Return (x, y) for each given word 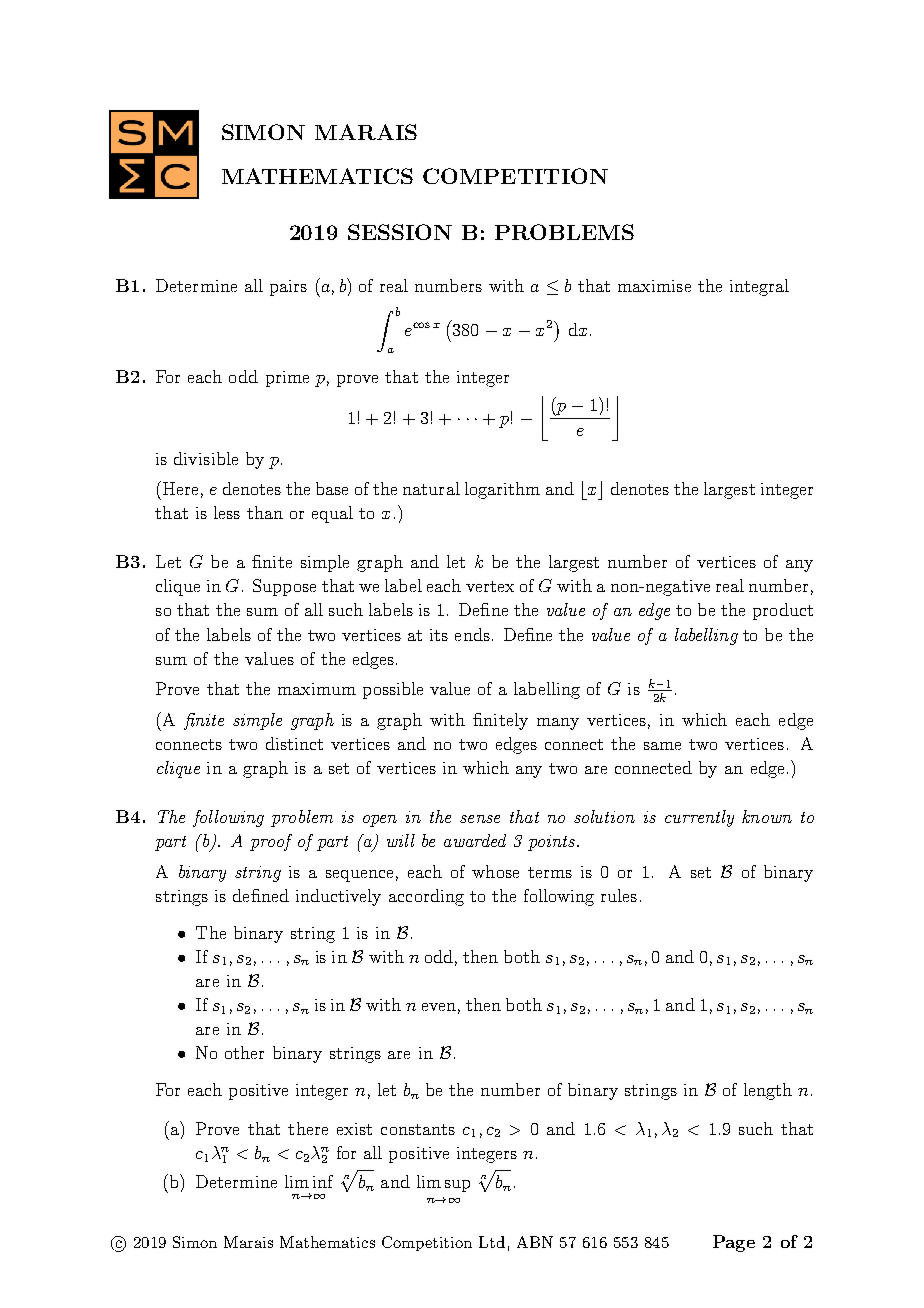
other (244, 1052)
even (439, 1007)
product (783, 611)
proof (271, 842)
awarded (475, 840)
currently (699, 818)
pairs (288, 288)
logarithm (502, 490)
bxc (592, 490)
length (768, 1091)
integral (759, 287)
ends (472, 634)
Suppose (284, 587)
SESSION (400, 232)
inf (323, 1181)
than (265, 512)
